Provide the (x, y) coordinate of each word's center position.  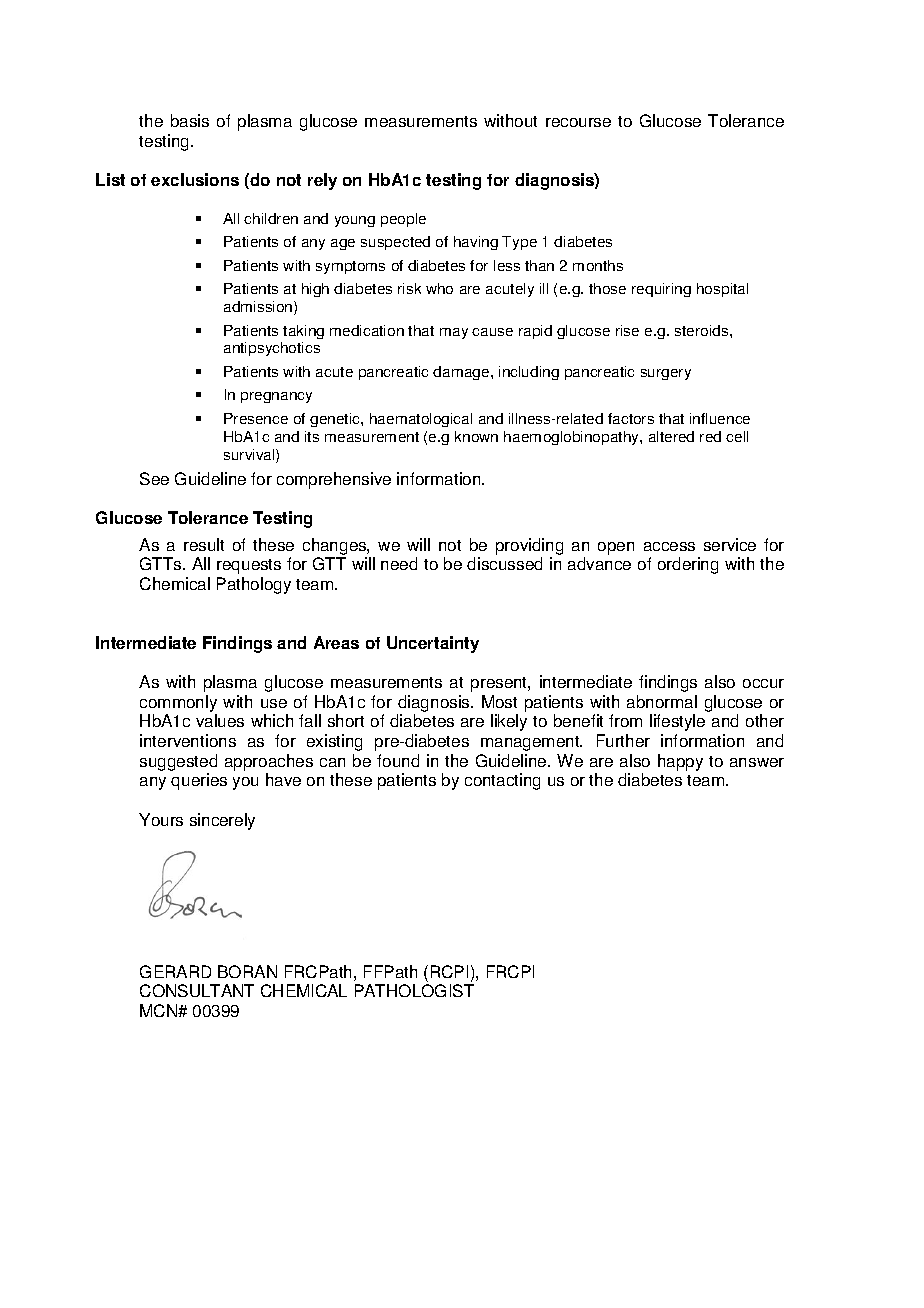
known (476, 436)
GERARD (175, 971)
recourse (578, 122)
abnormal (662, 701)
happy (680, 762)
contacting (502, 781)
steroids (703, 330)
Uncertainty (433, 644)
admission (259, 308)
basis (190, 120)
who (439, 288)
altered (671, 436)
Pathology (254, 585)
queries (199, 781)
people (403, 220)
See (154, 478)
